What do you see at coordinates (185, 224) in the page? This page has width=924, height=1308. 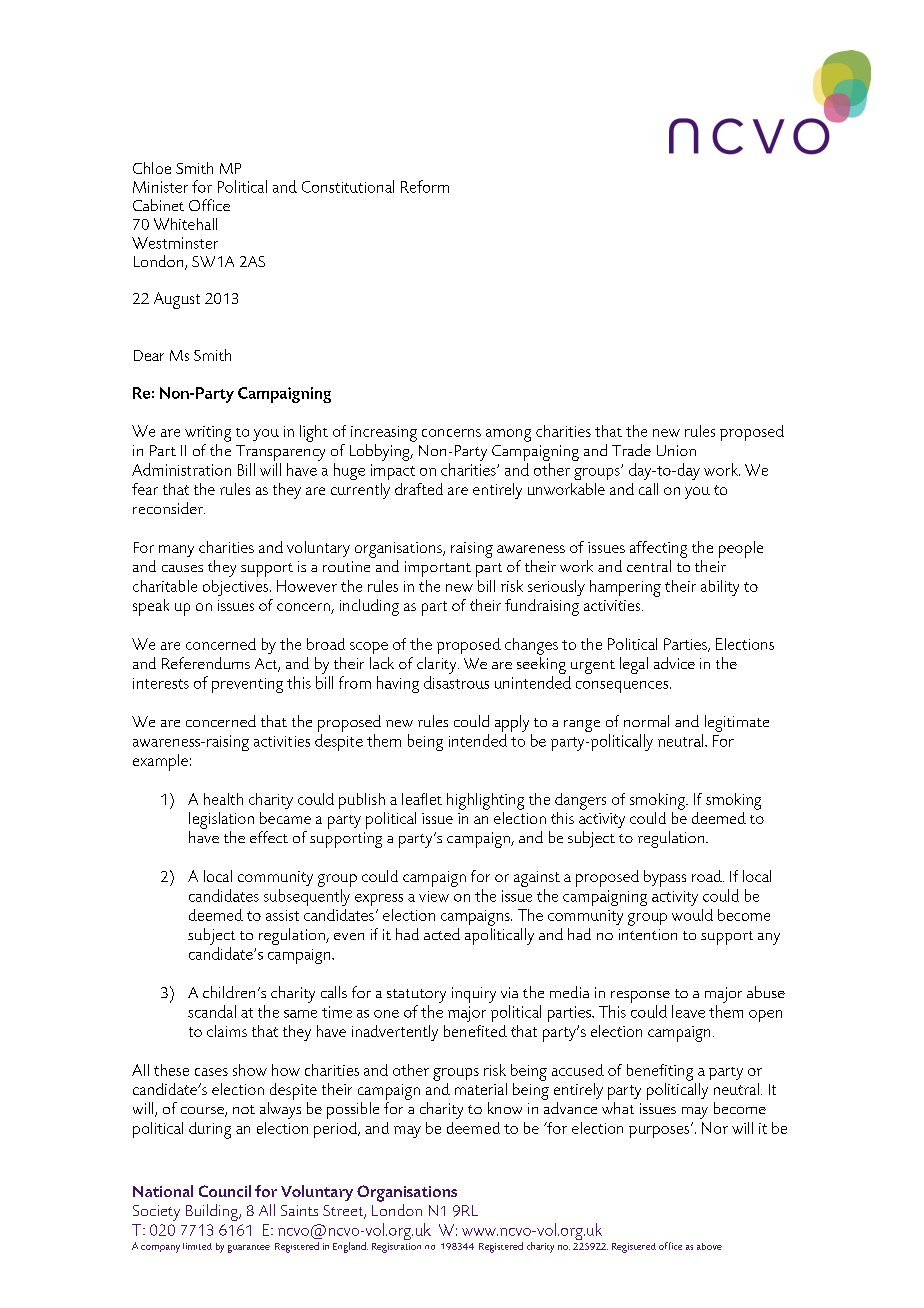 I see `Whitehall` at bounding box center [185, 224].
